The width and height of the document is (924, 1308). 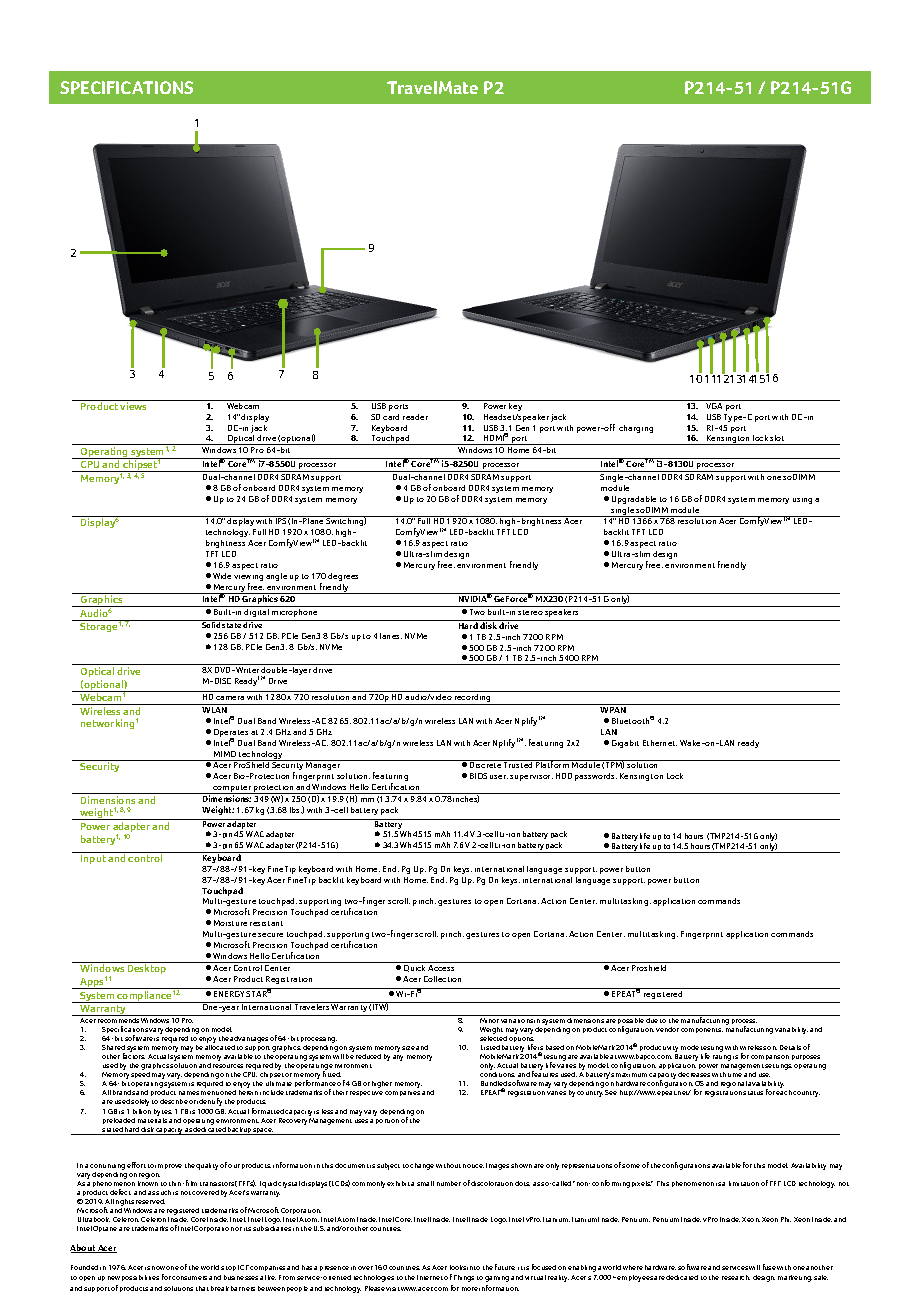 What do you see at coordinates (497, 1279) in the document?
I see `gaming` at bounding box center [497, 1279].
